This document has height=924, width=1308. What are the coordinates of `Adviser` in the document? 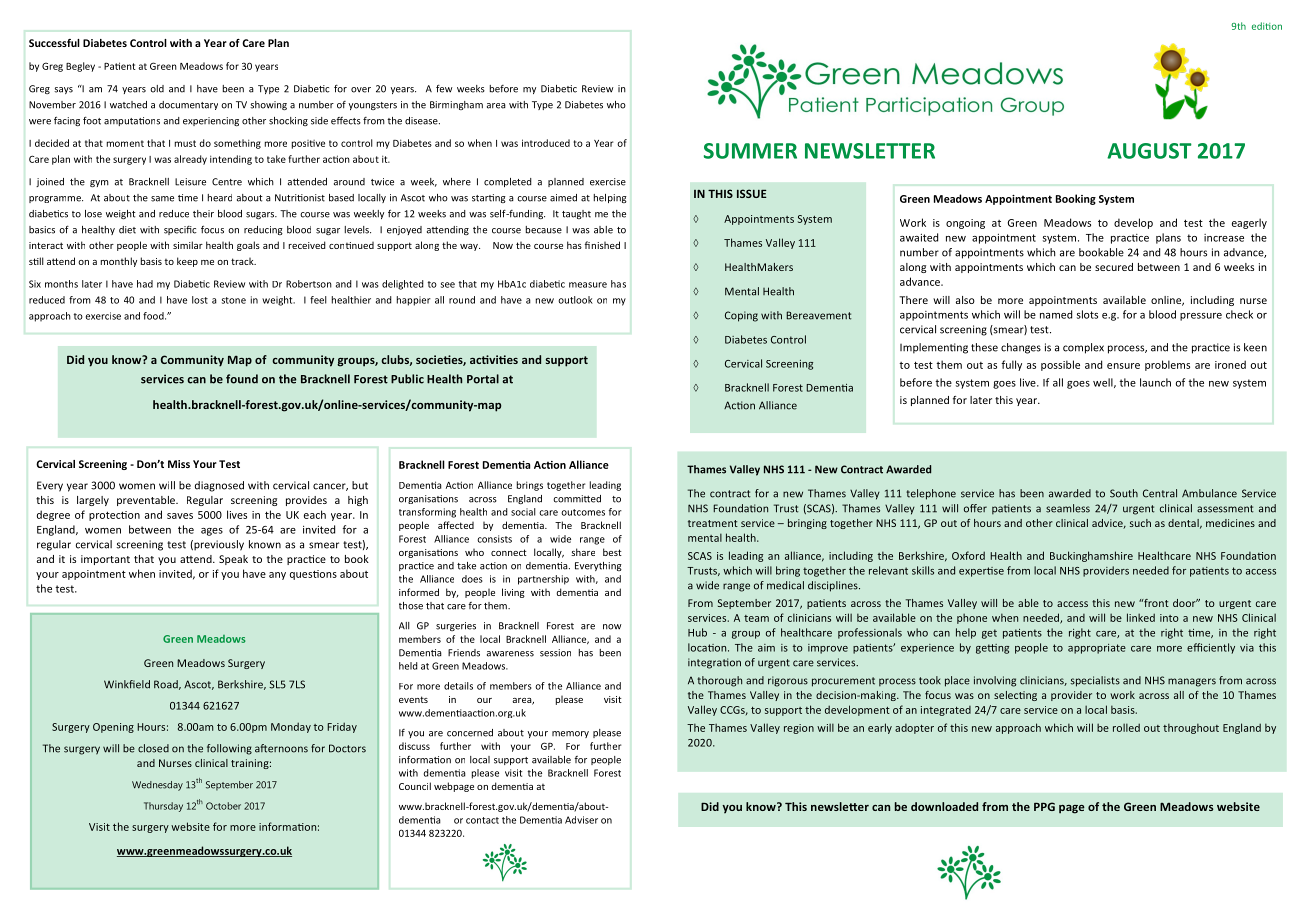 It's located at (581, 820).
